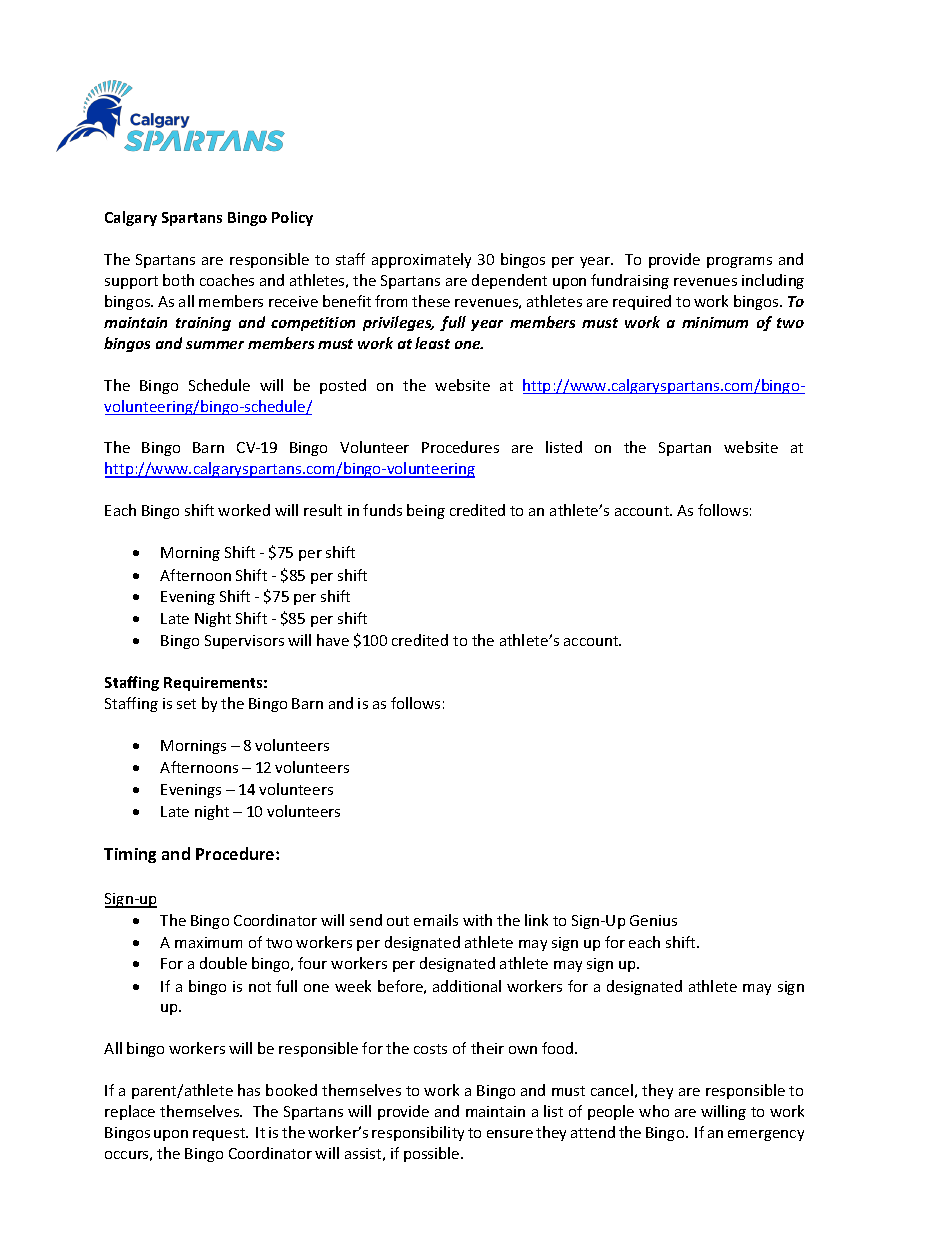  Describe the element at coordinates (323, 510) in the screenshot. I see `result` at that location.
